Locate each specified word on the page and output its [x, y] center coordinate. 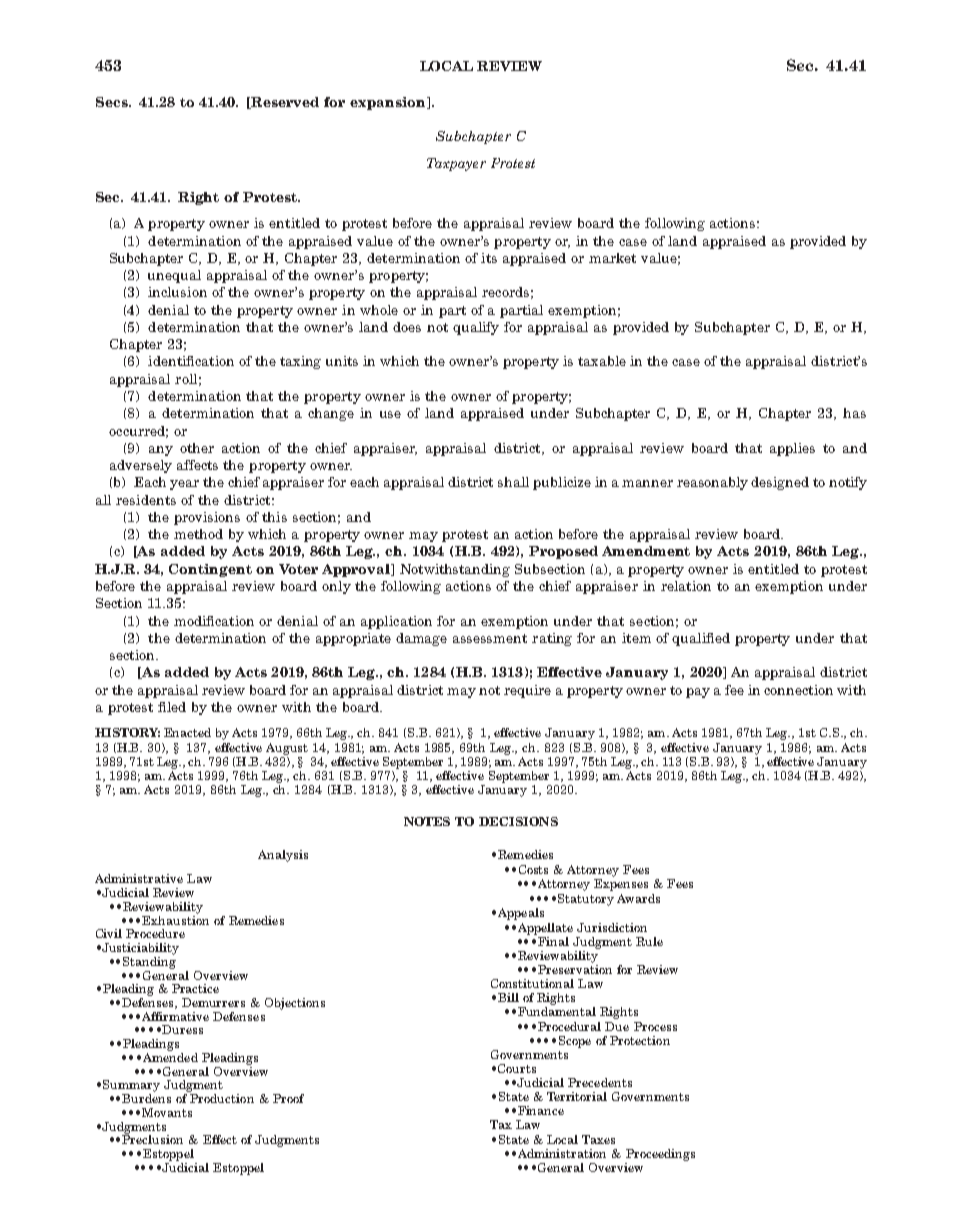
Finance [541, 1110]
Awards [638, 898]
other [197, 448]
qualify [476, 328]
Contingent [210, 570]
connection [798, 690]
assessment [490, 638]
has [854, 413]
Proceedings [660, 1155]
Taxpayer [456, 164]
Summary [131, 1086]
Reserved [284, 103]
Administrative [139, 878]
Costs [533, 869]
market [612, 258]
